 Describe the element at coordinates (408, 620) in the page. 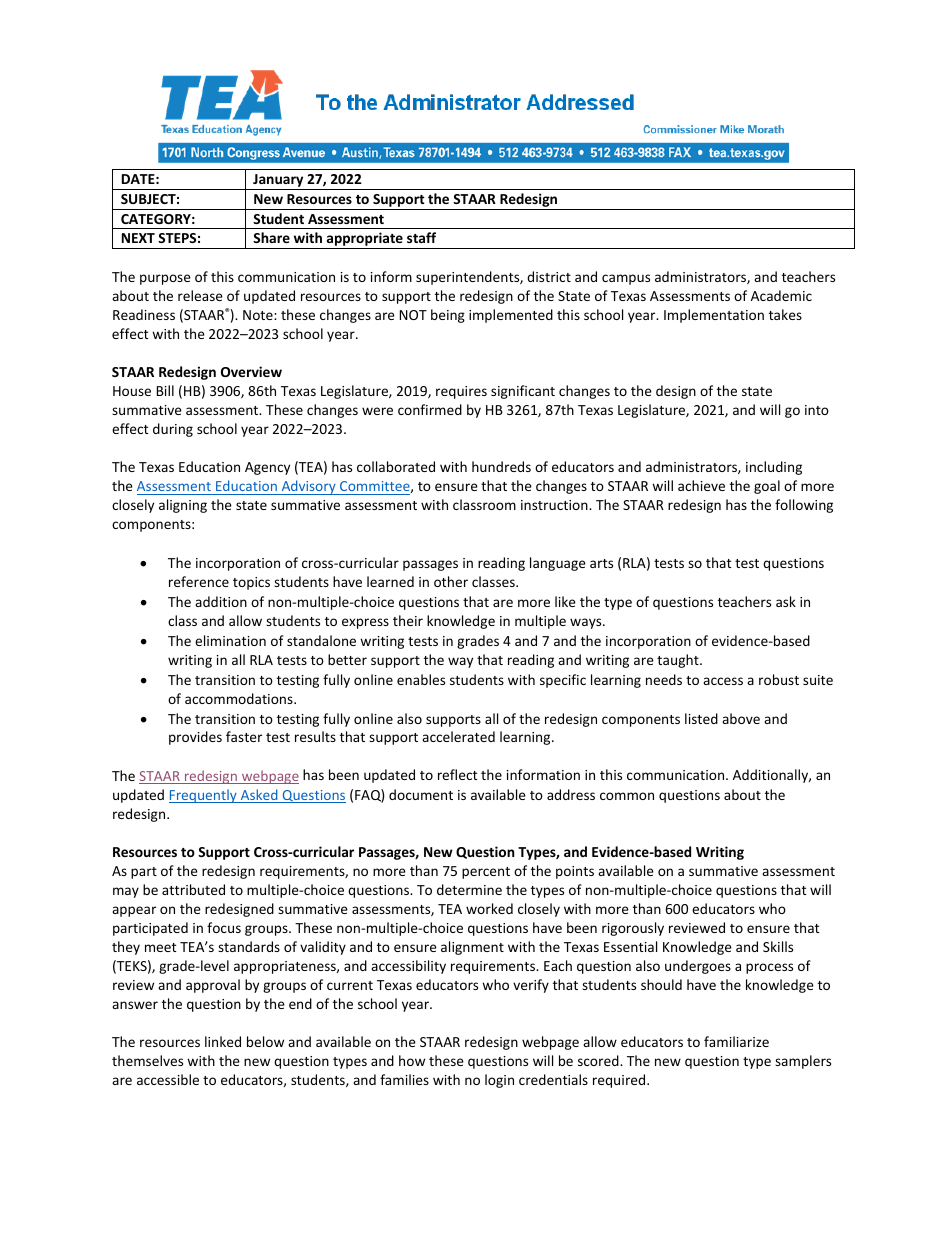

I see `their` at that location.
